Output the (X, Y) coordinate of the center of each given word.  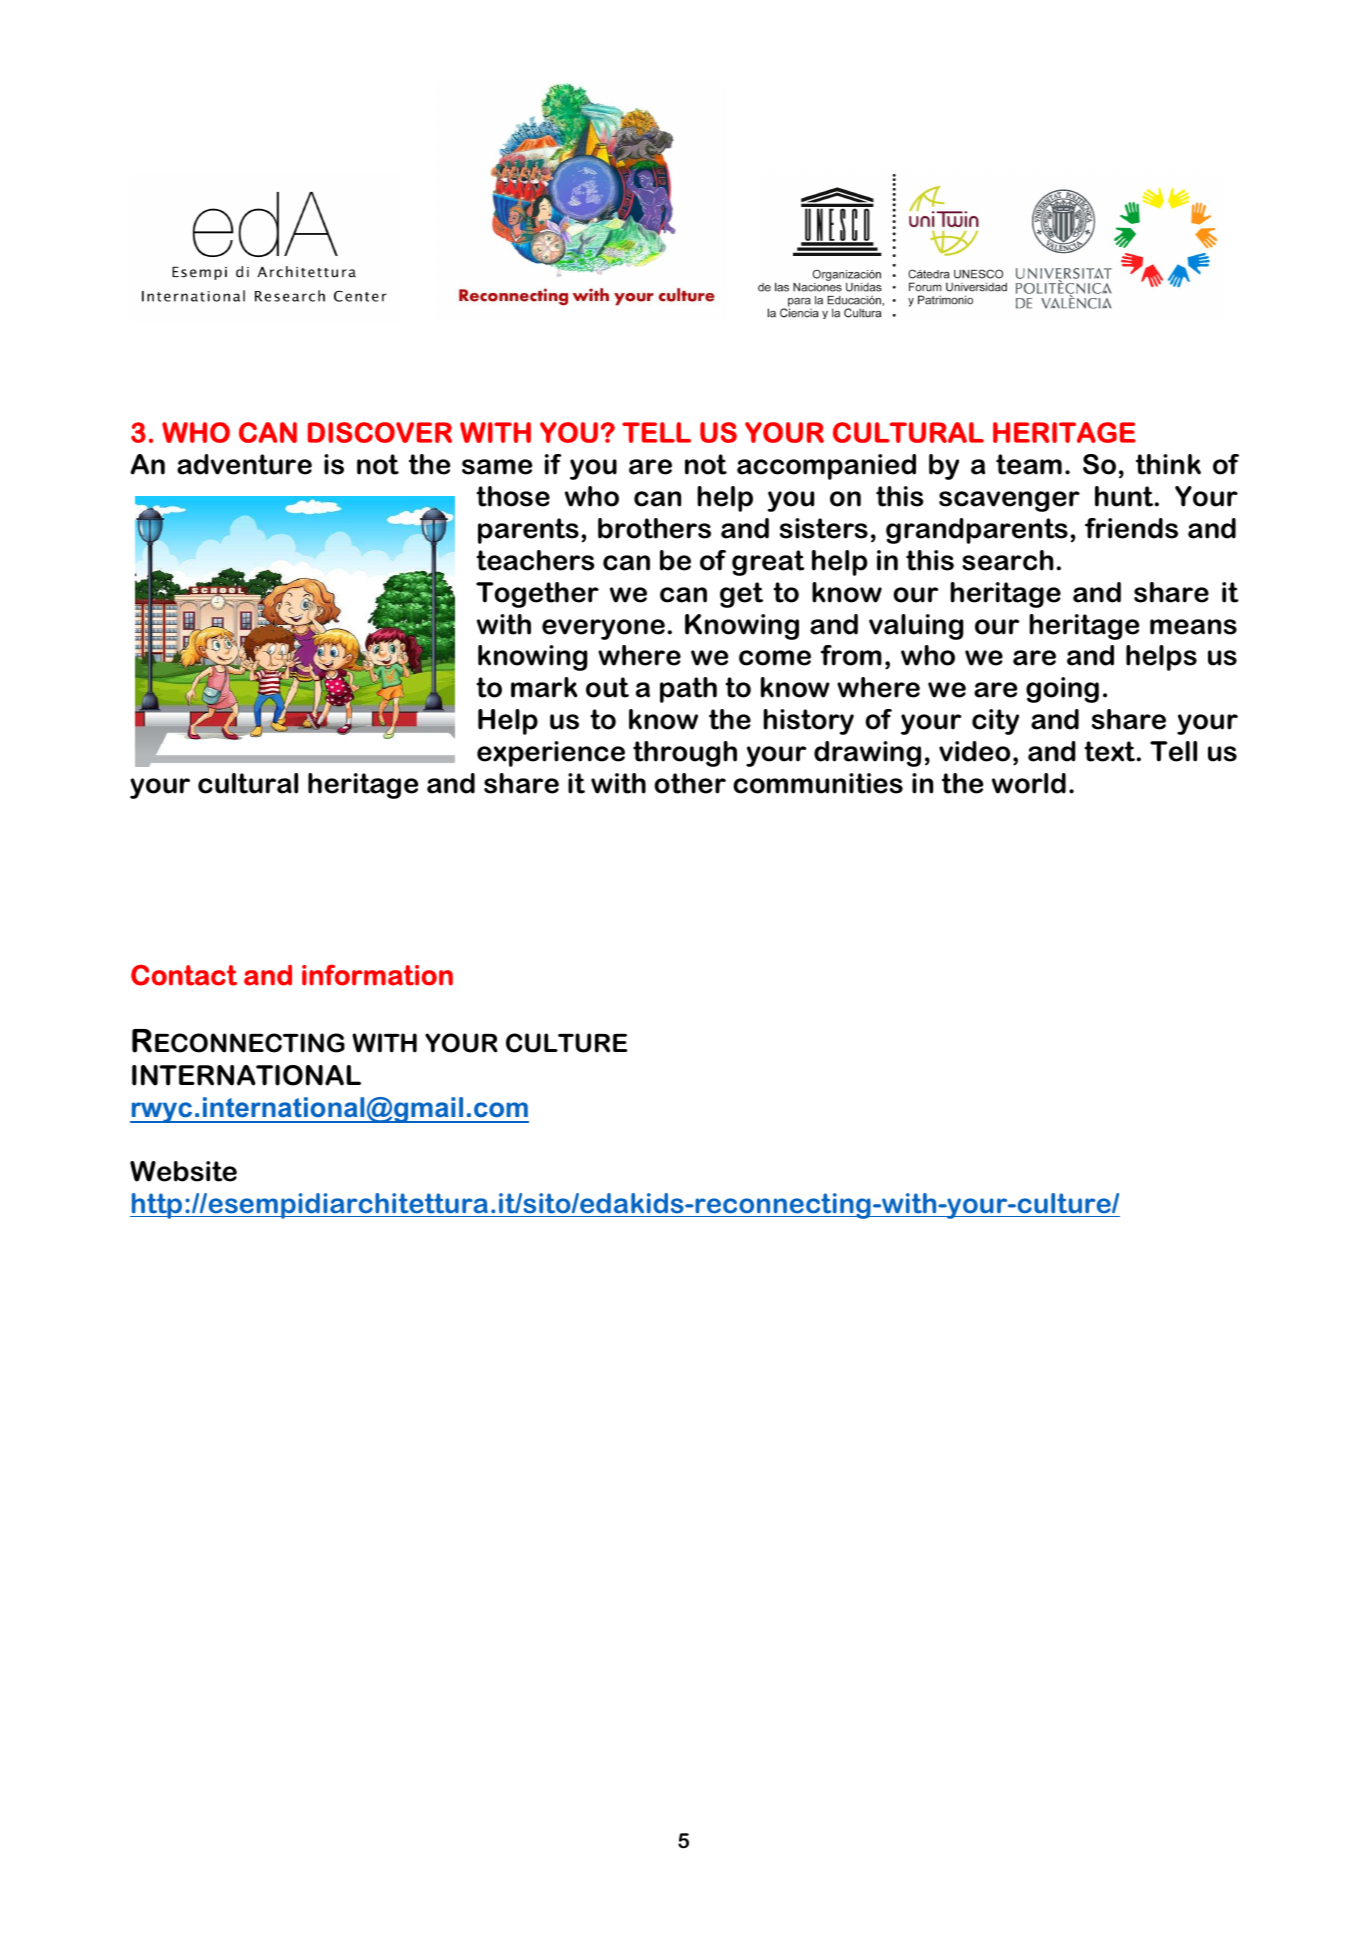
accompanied (826, 467)
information (377, 975)
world (1029, 783)
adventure (244, 464)
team (1029, 464)
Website (183, 1171)
